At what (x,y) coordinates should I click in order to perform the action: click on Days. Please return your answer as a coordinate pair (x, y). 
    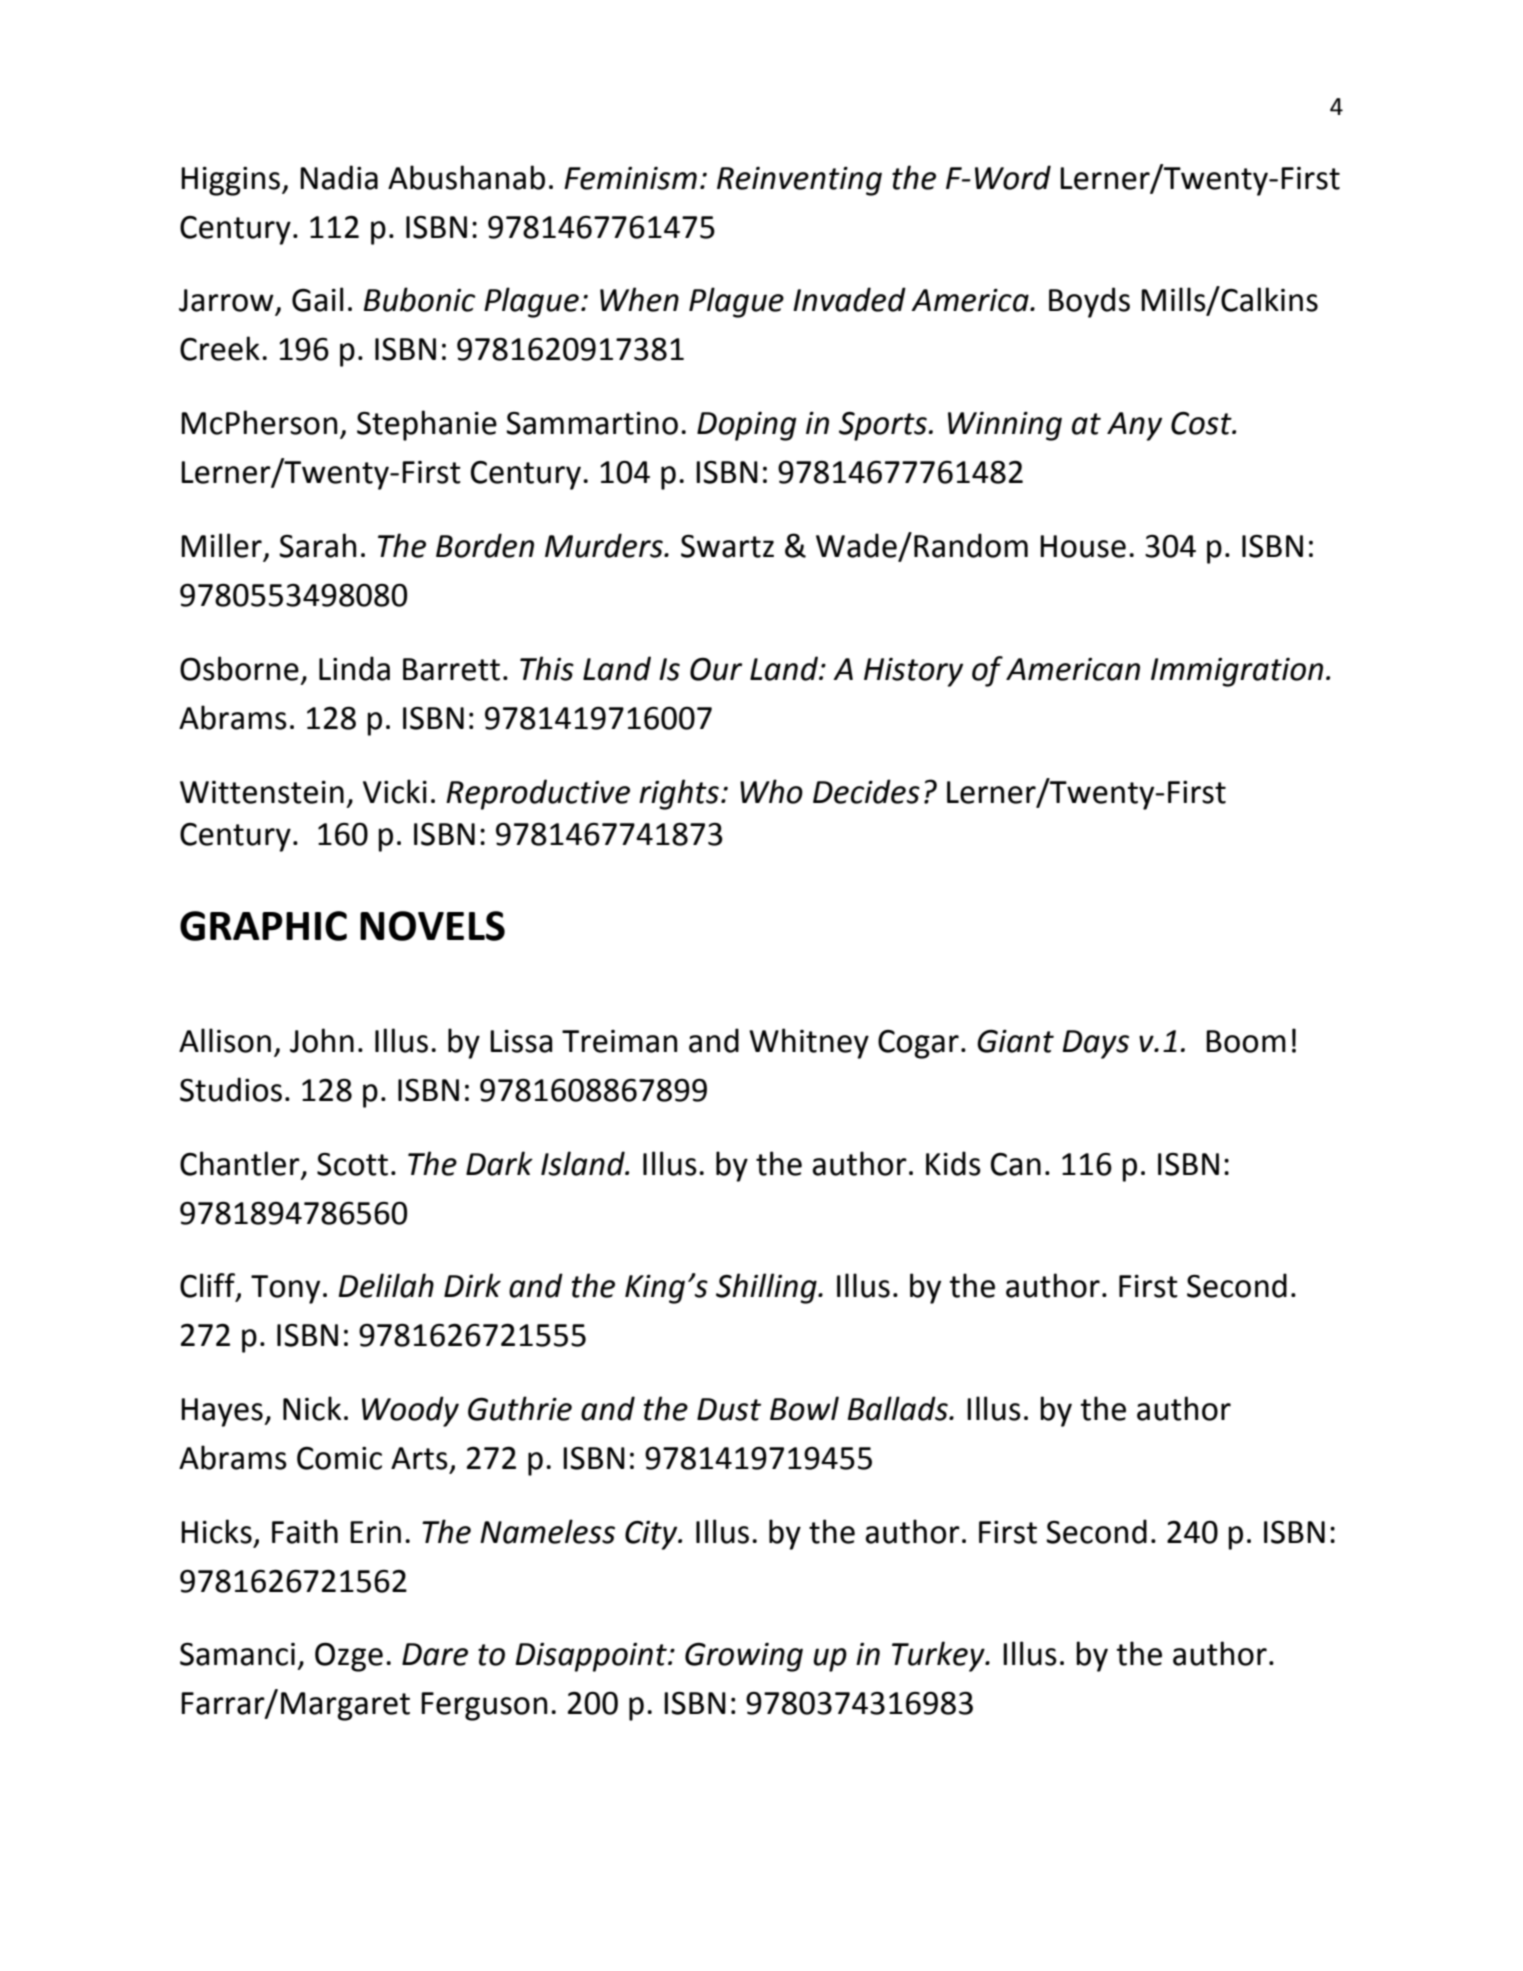
    Looking at the image, I should click on (1096, 1044).
